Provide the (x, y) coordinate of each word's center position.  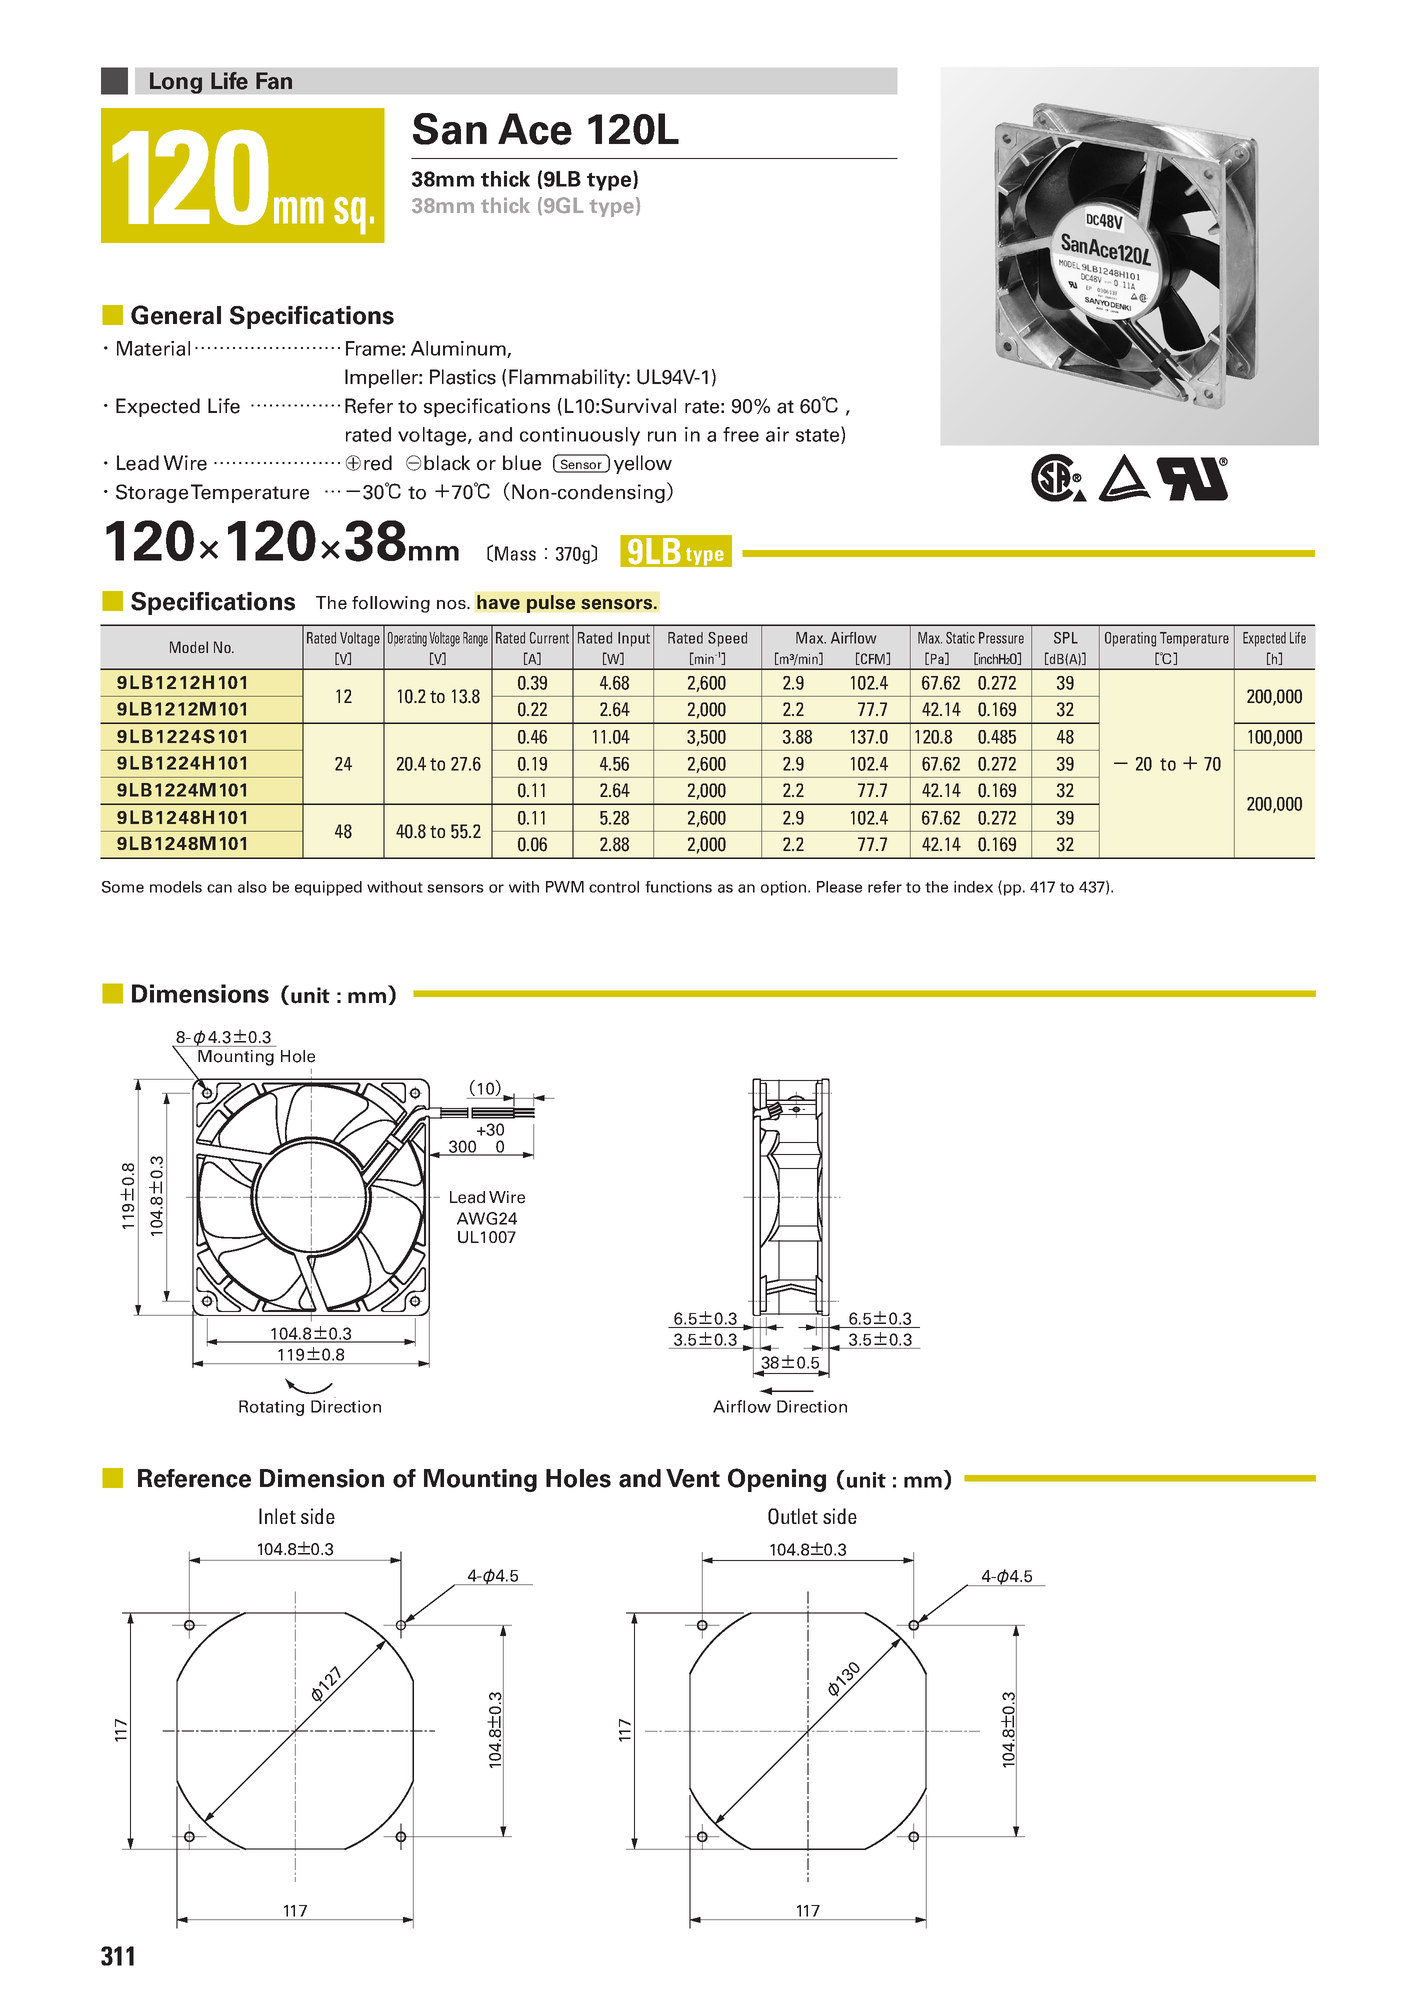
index (973, 887)
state (819, 435)
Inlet (277, 1516)
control (614, 887)
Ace (535, 129)
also (252, 887)
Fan (274, 81)
